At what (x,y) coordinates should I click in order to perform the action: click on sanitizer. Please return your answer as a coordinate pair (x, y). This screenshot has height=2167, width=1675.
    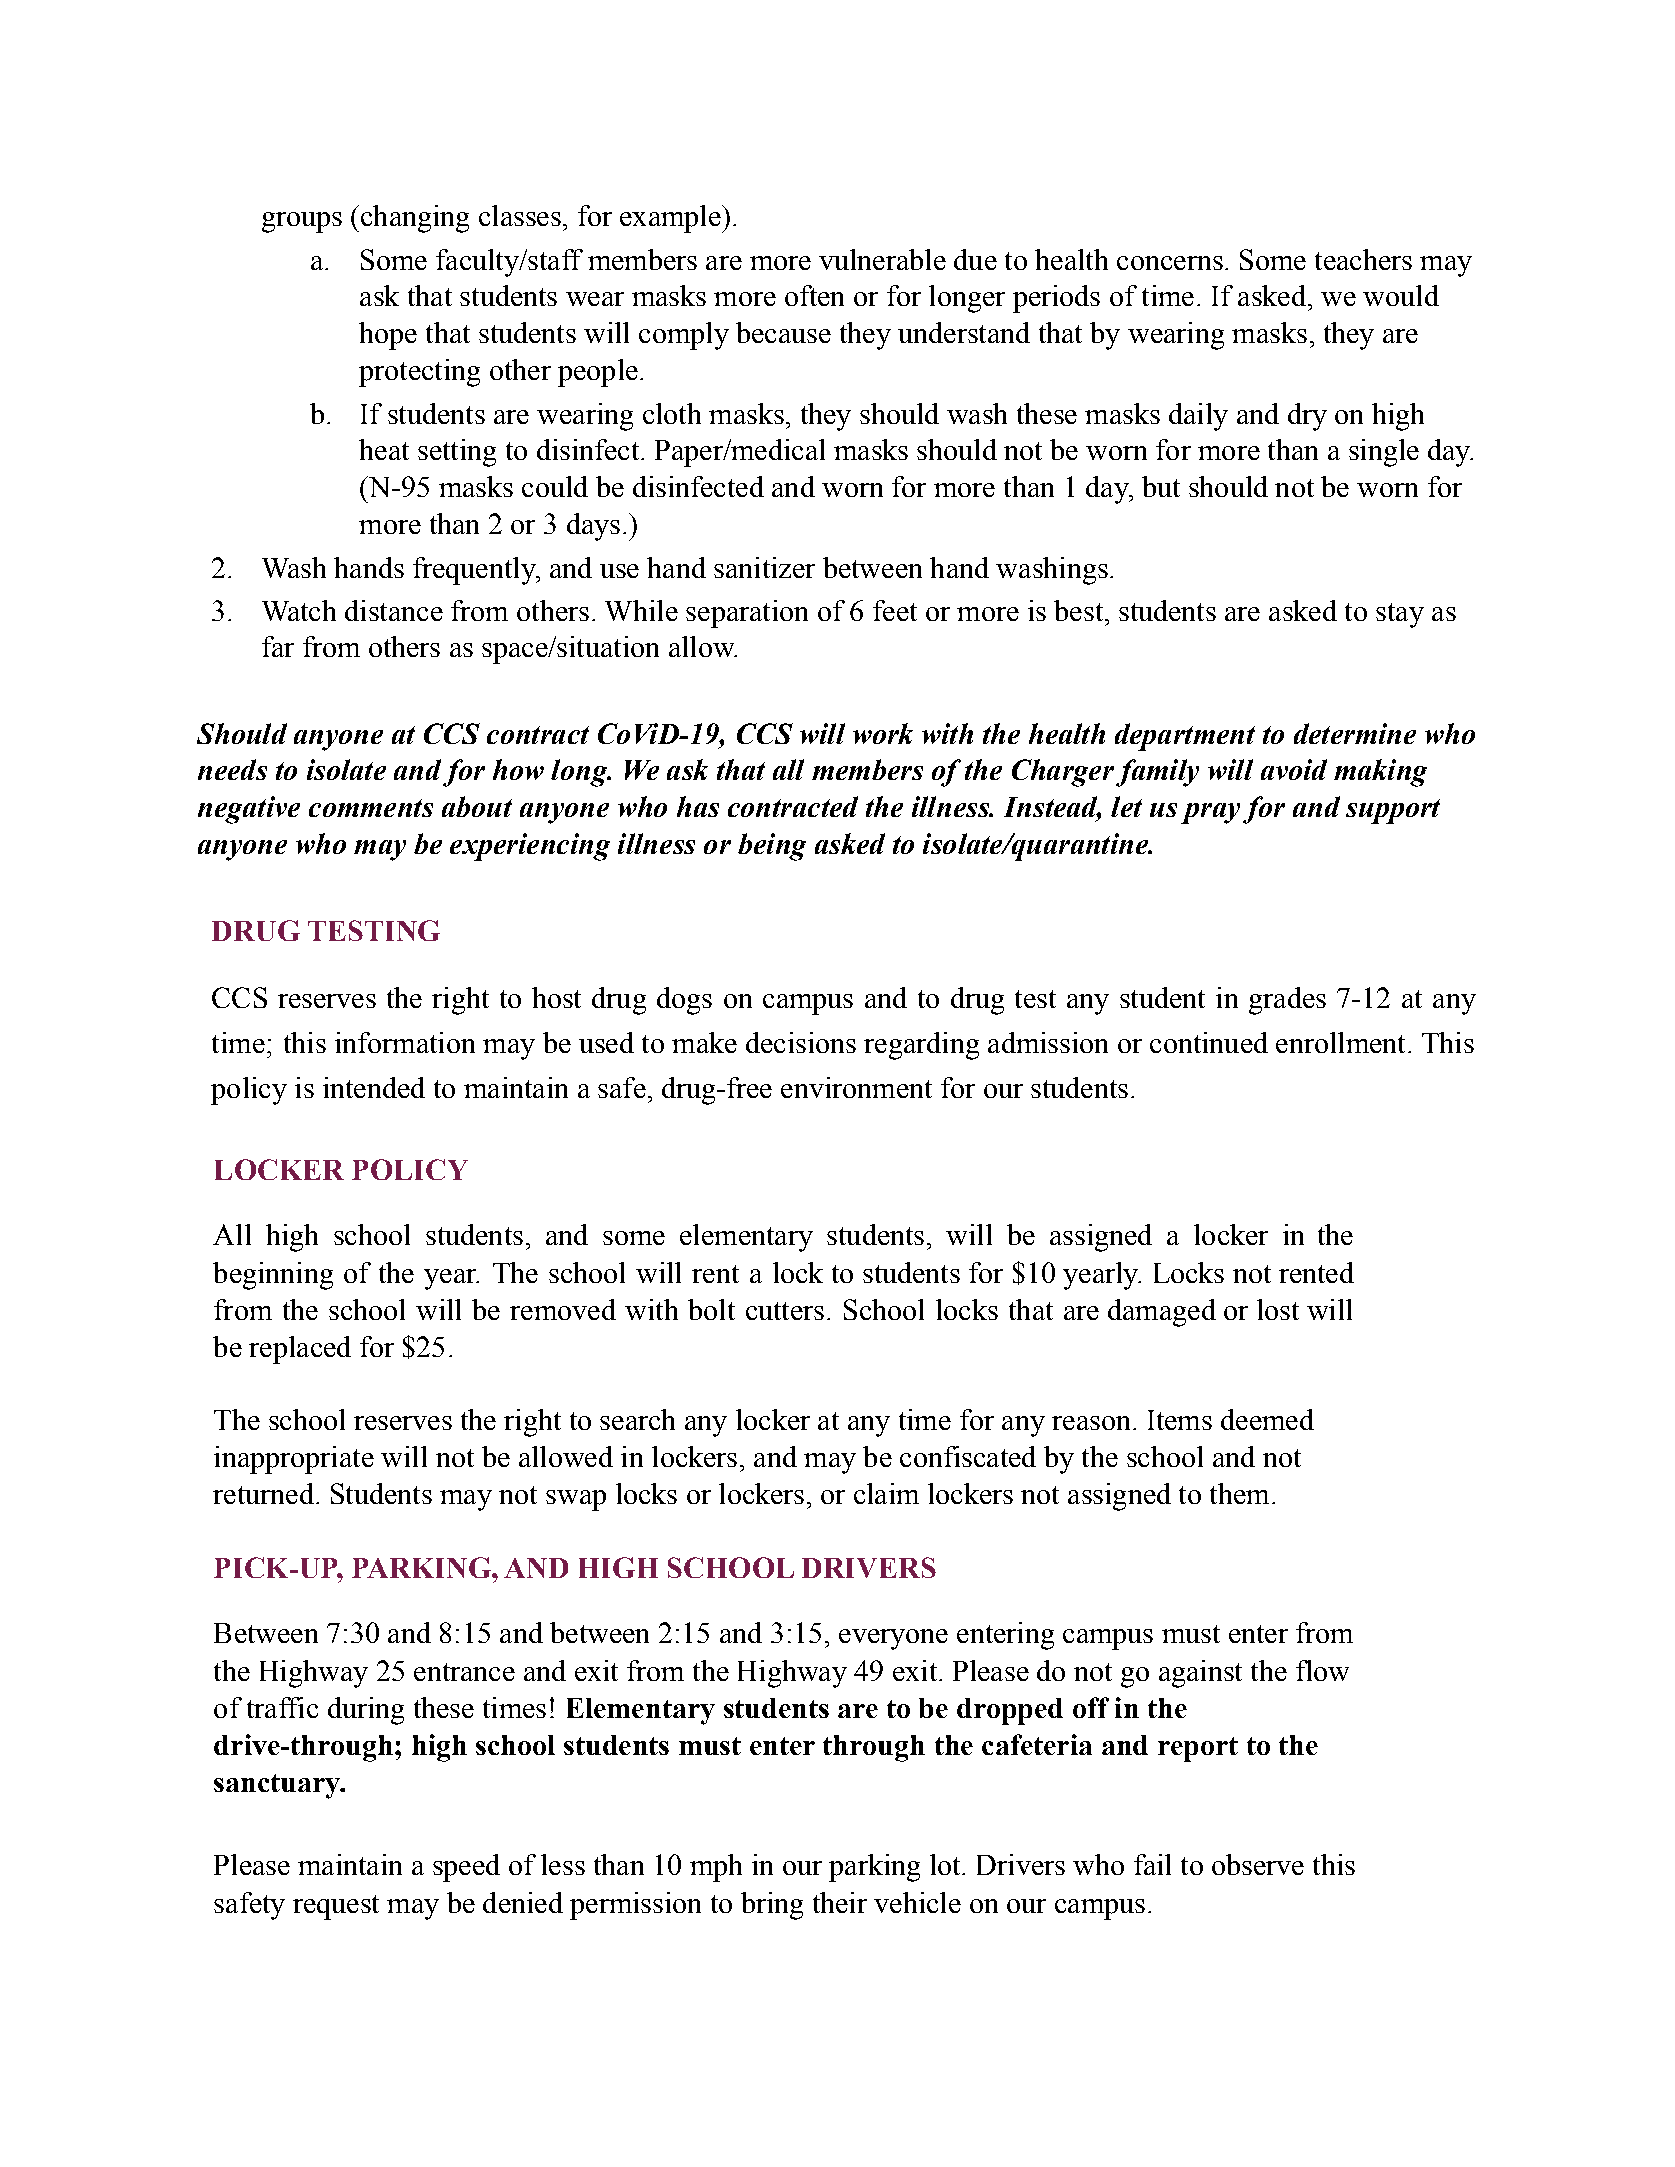
    Looking at the image, I should click on (764, 567).
